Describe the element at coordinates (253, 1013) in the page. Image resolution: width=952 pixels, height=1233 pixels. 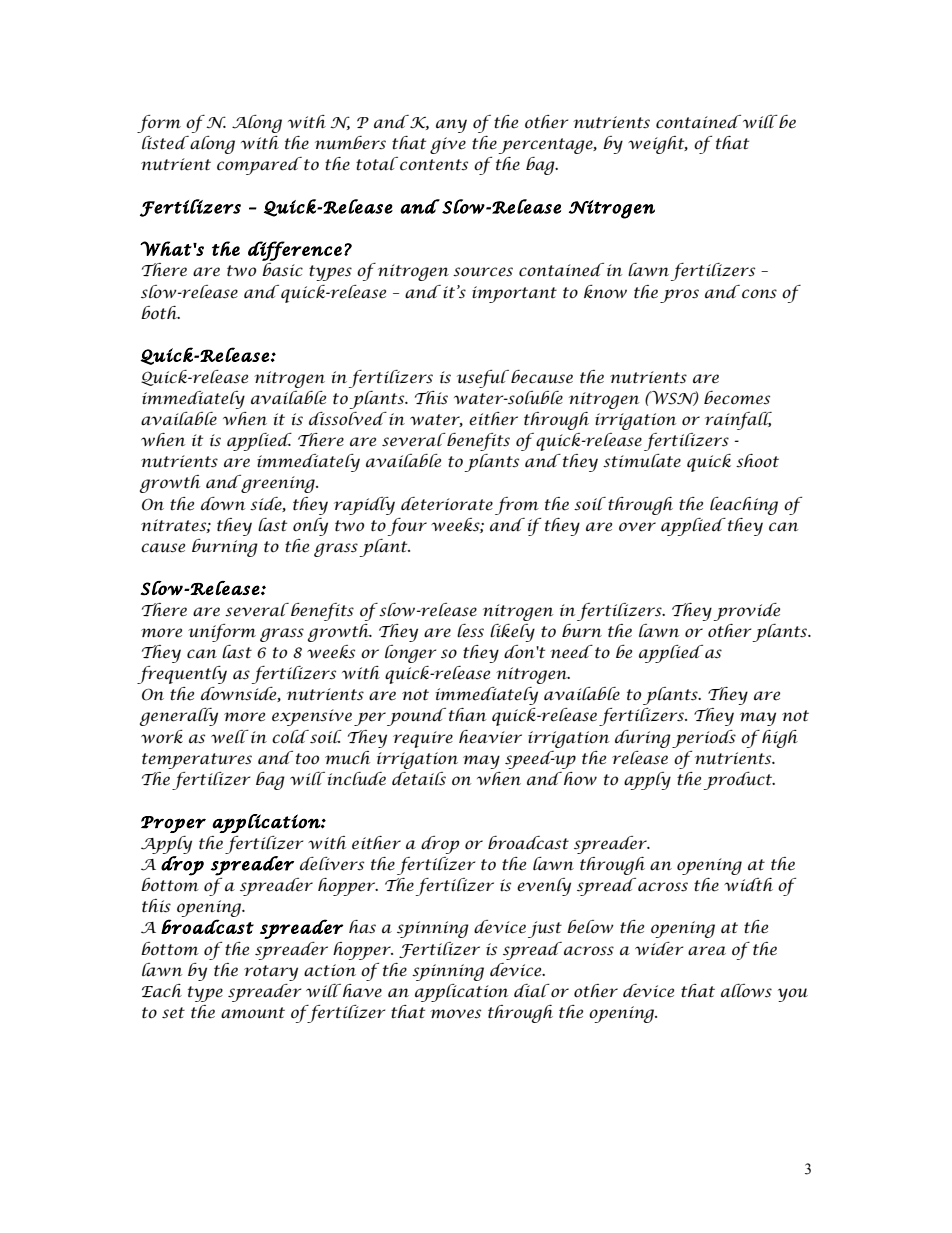
I see `amount` at that location.
